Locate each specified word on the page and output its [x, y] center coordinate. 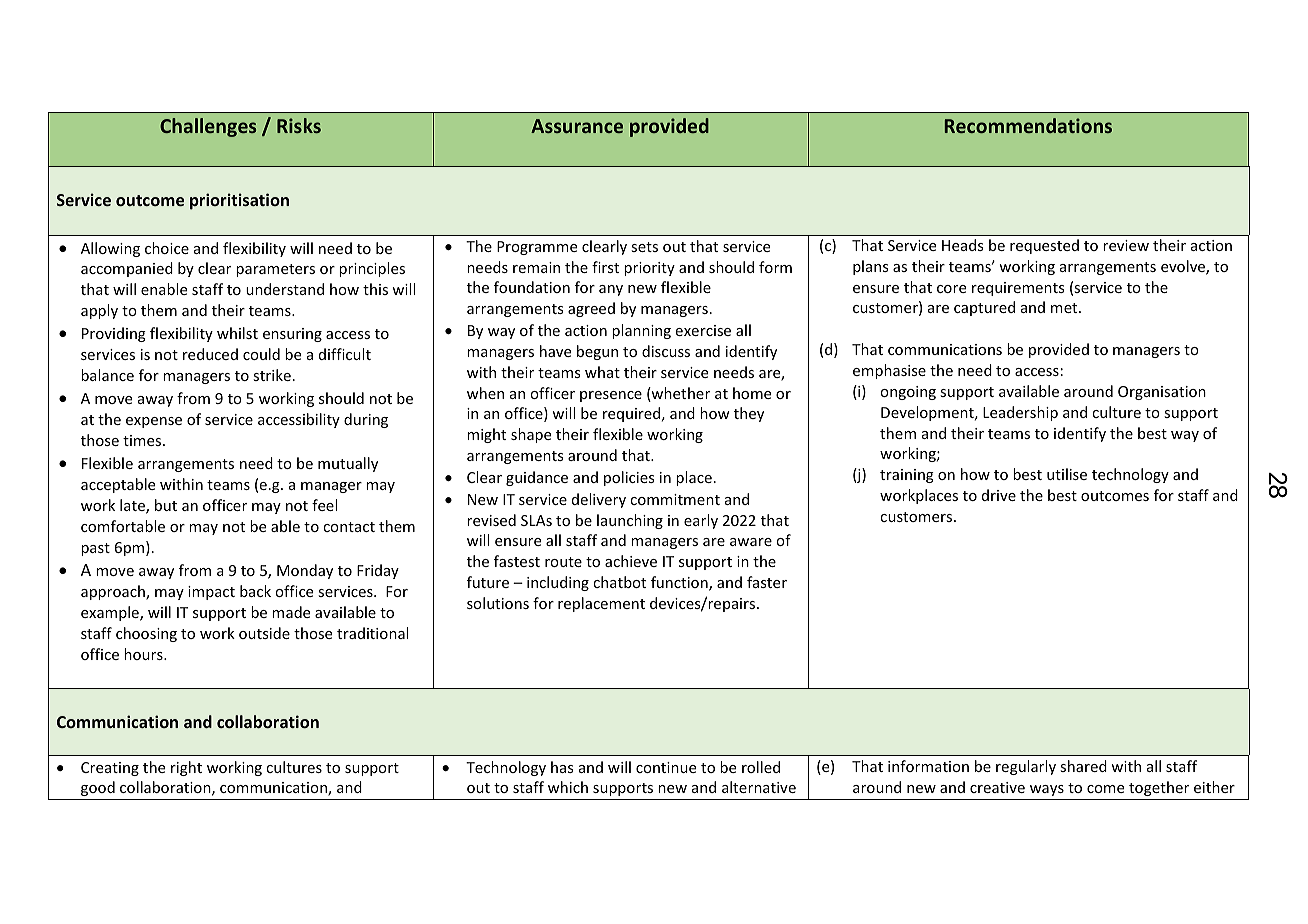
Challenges [208, 127]
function [680, 583]
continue [666, 767]
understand [285, 289]
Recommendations [1028, 125]
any [611, 290]
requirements [1018, 289]
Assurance [577, 126]
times [143, 440]
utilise [1067, 474]
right [186, 768]
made [291, 612]
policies [629, 478]
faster [767, 582]
